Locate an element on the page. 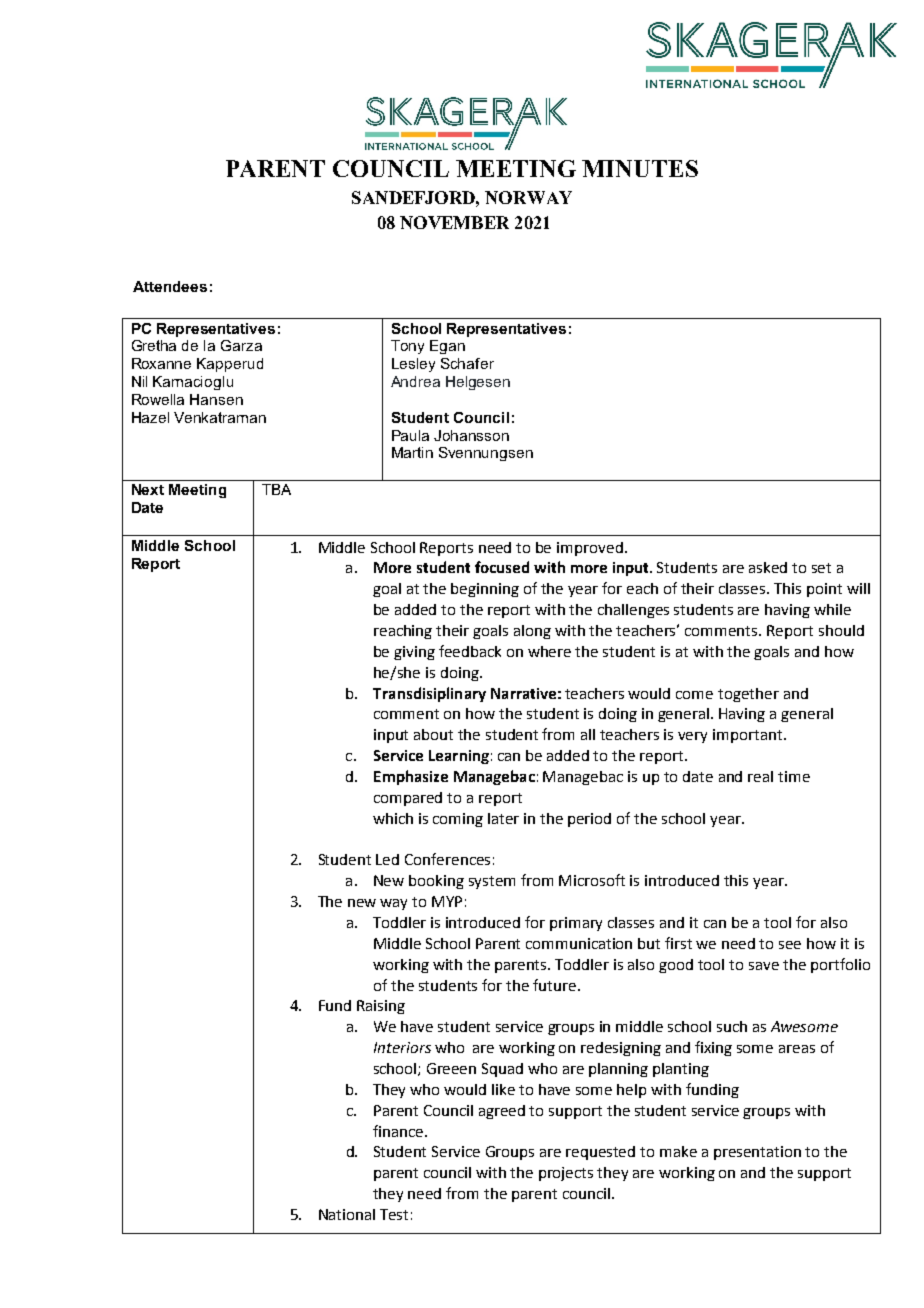 The image size is (924, 1308). focused is located at coordinates (502, 567).
